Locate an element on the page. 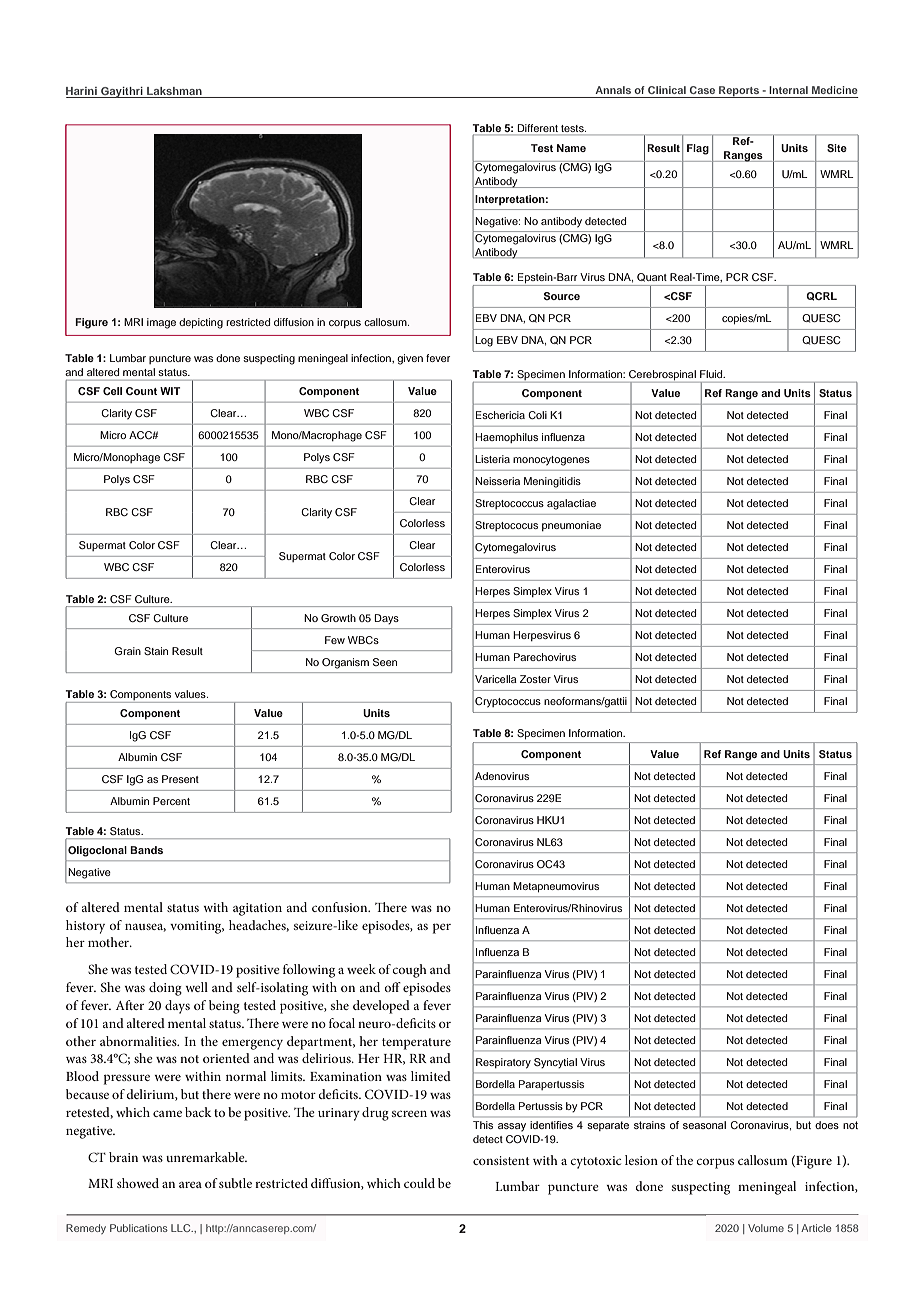  Reports is located at coordinates (739, 92).
